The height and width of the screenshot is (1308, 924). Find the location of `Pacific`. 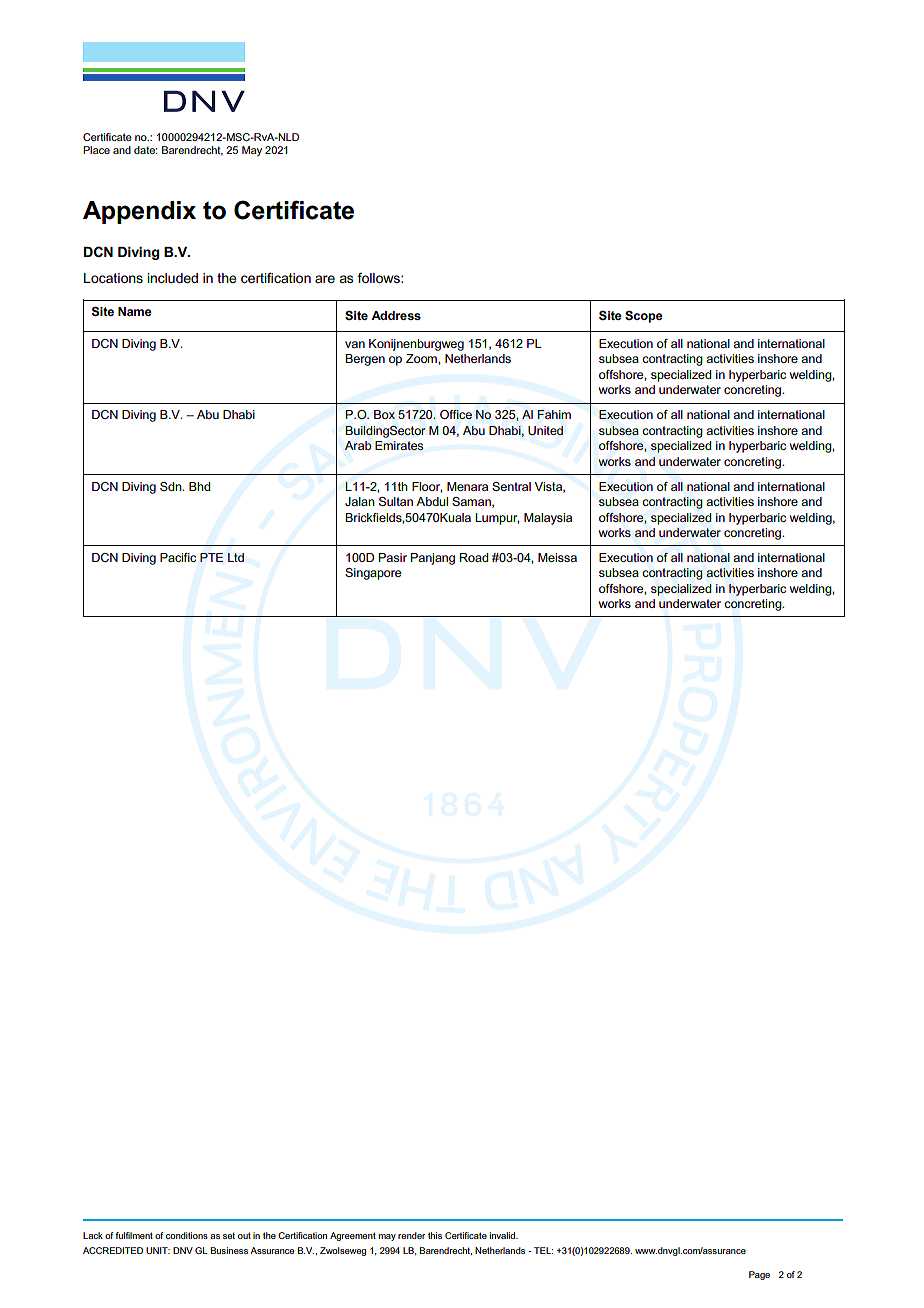

Pacific is located at coordinates (178, 557).
